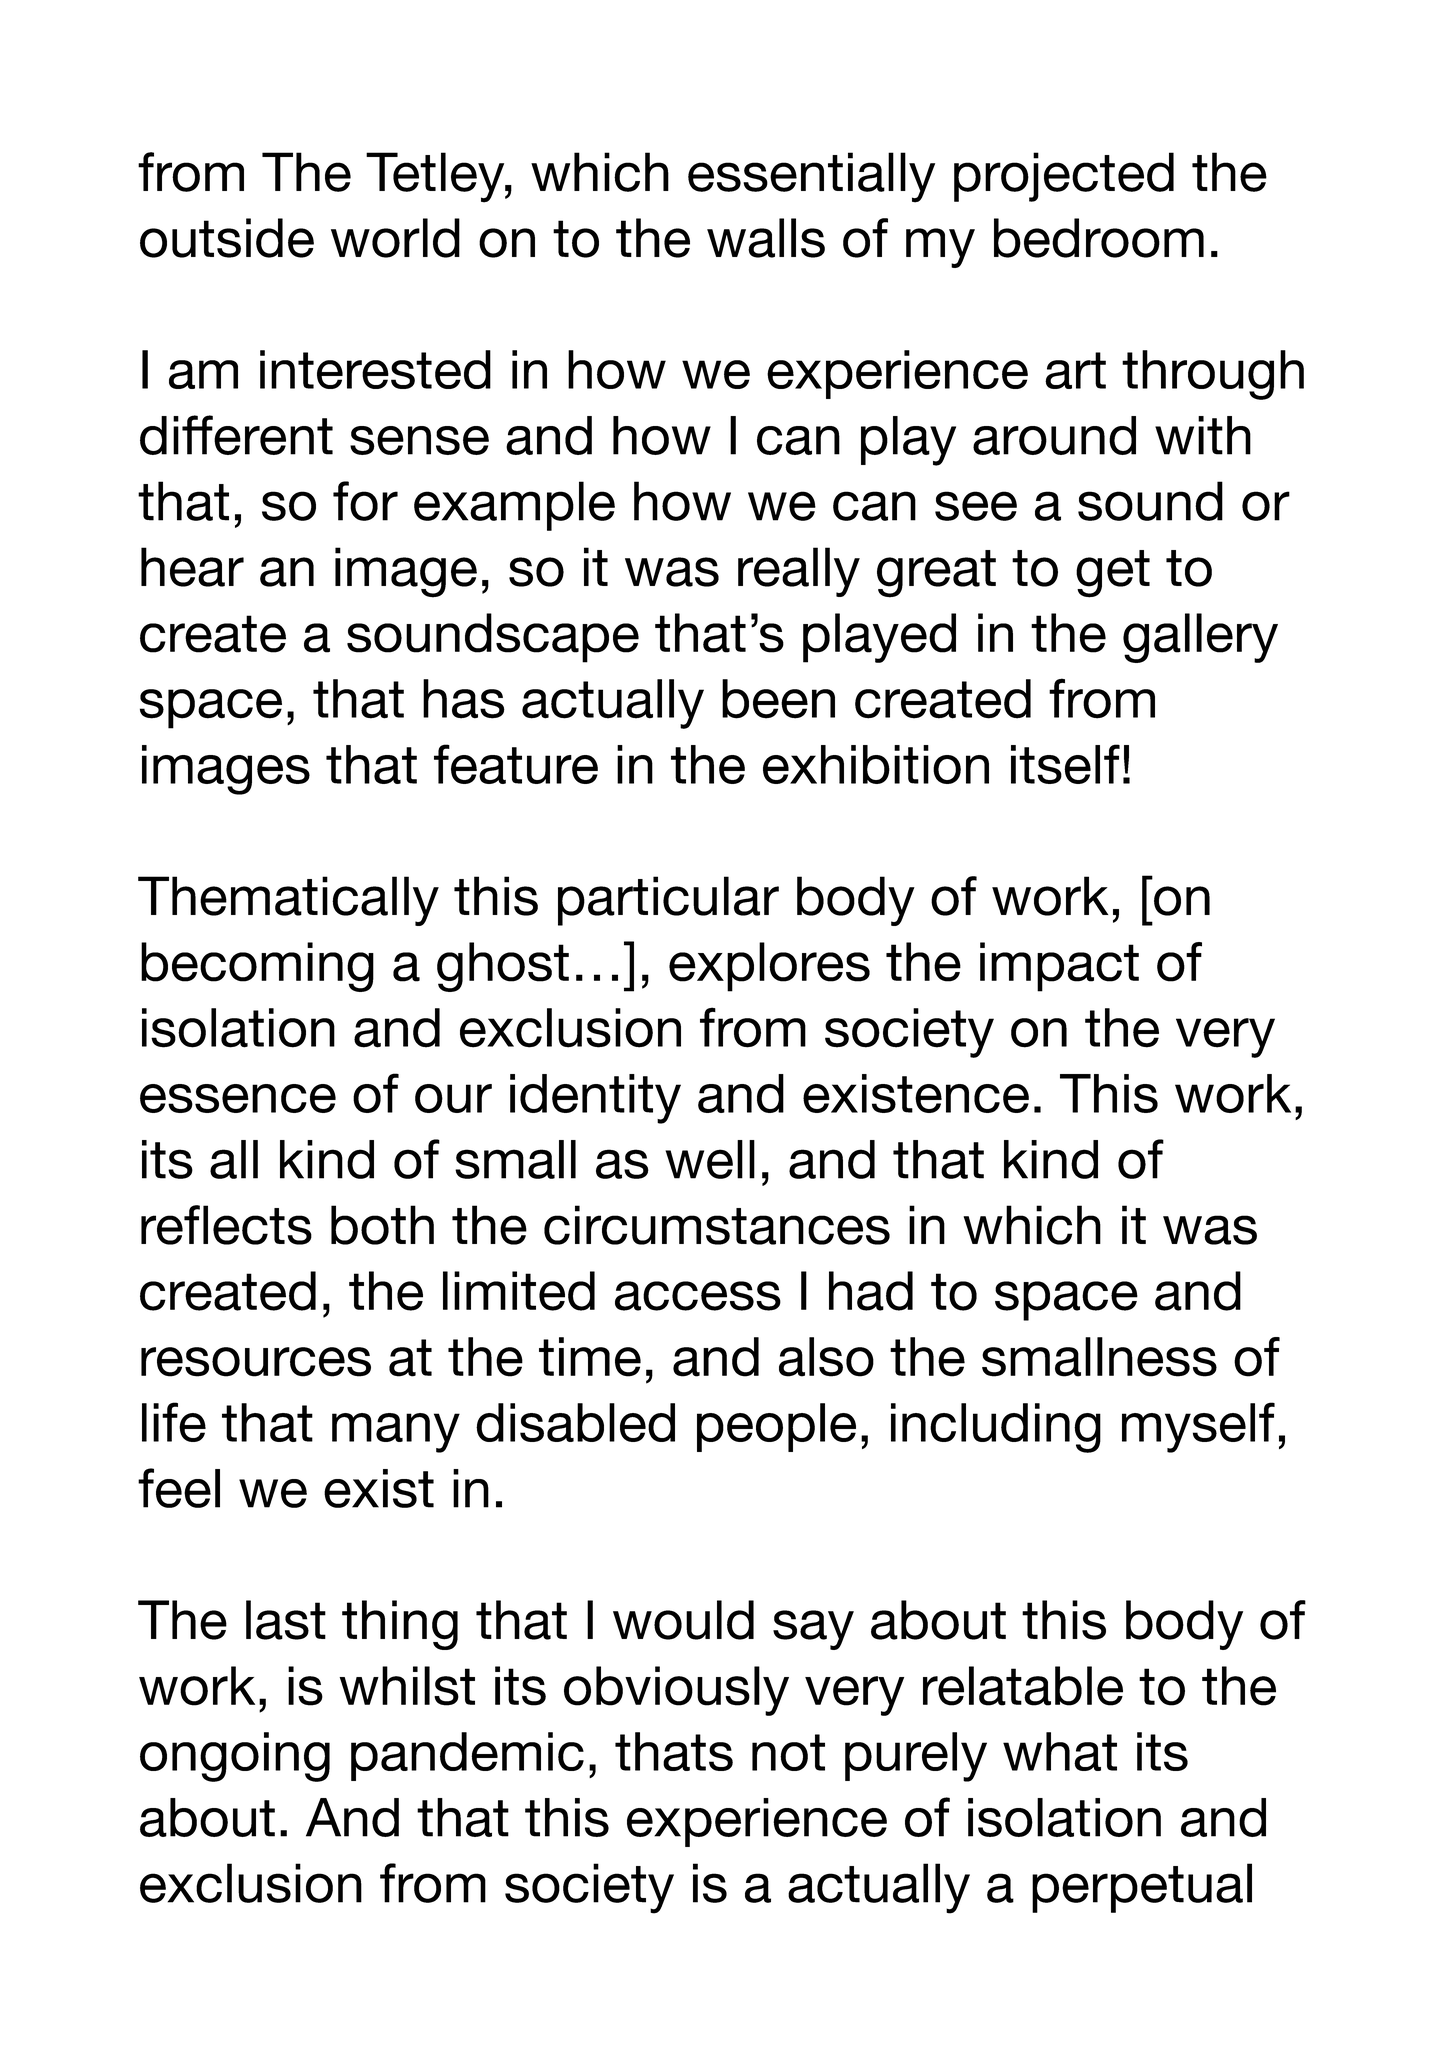 The width and height of the image is (1451, 2052). Describe the element at coordinates (1099, 238) in the image. I see `bedroom` at that location.
